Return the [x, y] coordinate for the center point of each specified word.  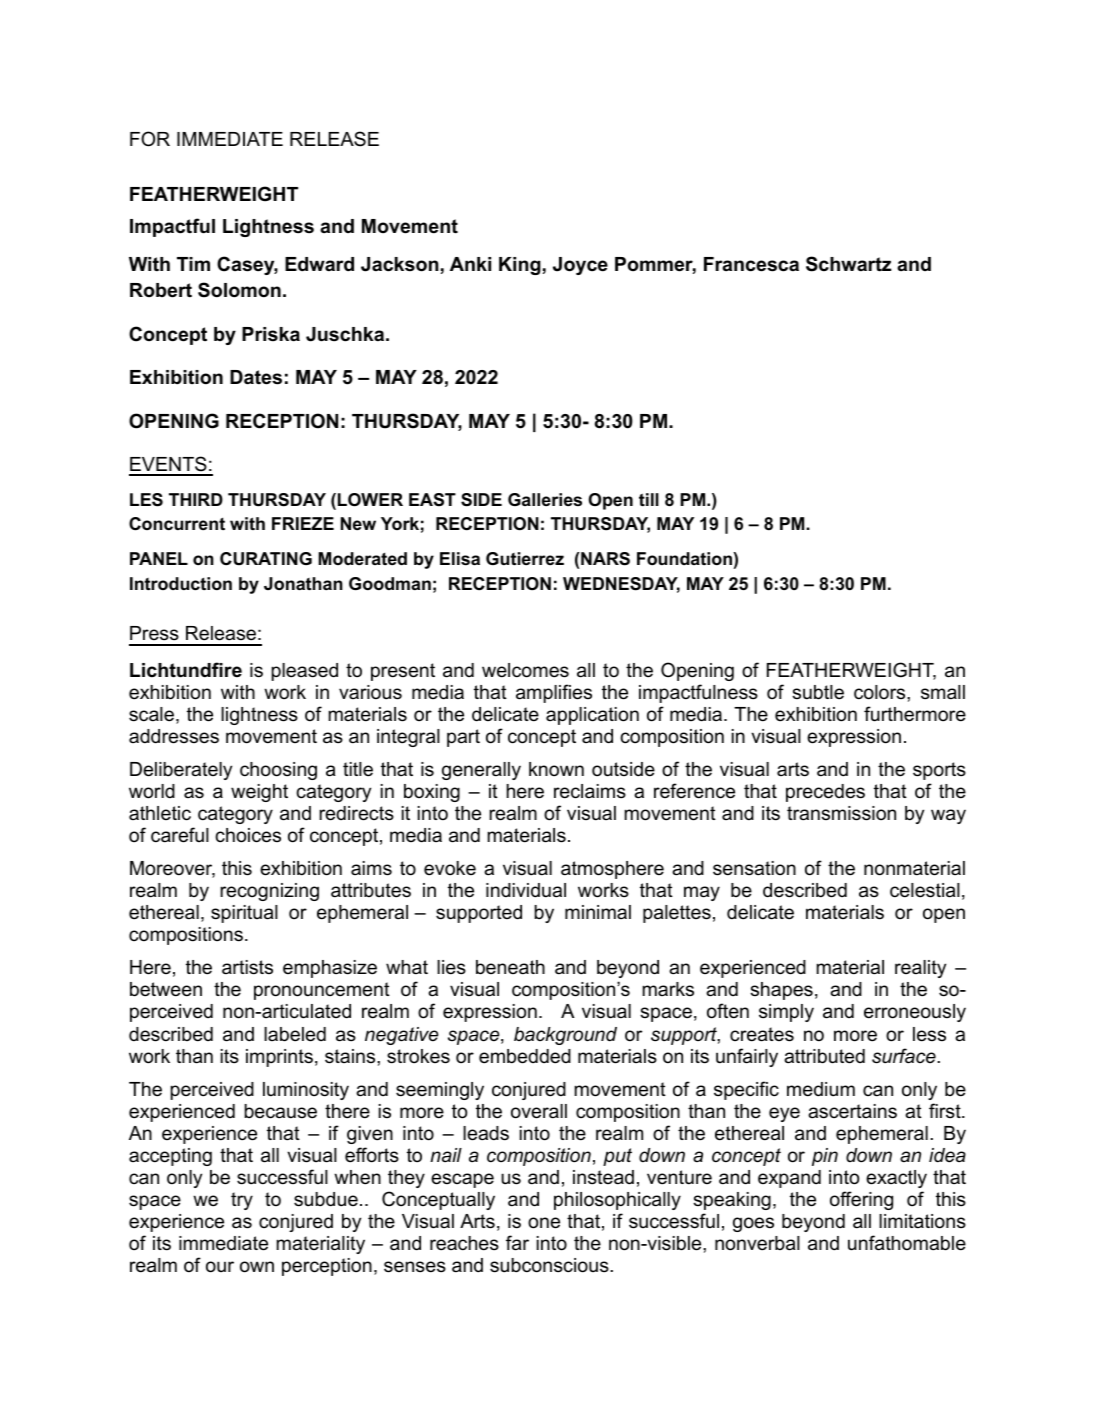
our [220, 1267]
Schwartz [848, 264]
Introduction [181, 584]
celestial [925, 890]
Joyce [580, 266]
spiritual [244, 914]
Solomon [239, 290]
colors [881, 692]
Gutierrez [525, 558]
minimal [598, 912]
